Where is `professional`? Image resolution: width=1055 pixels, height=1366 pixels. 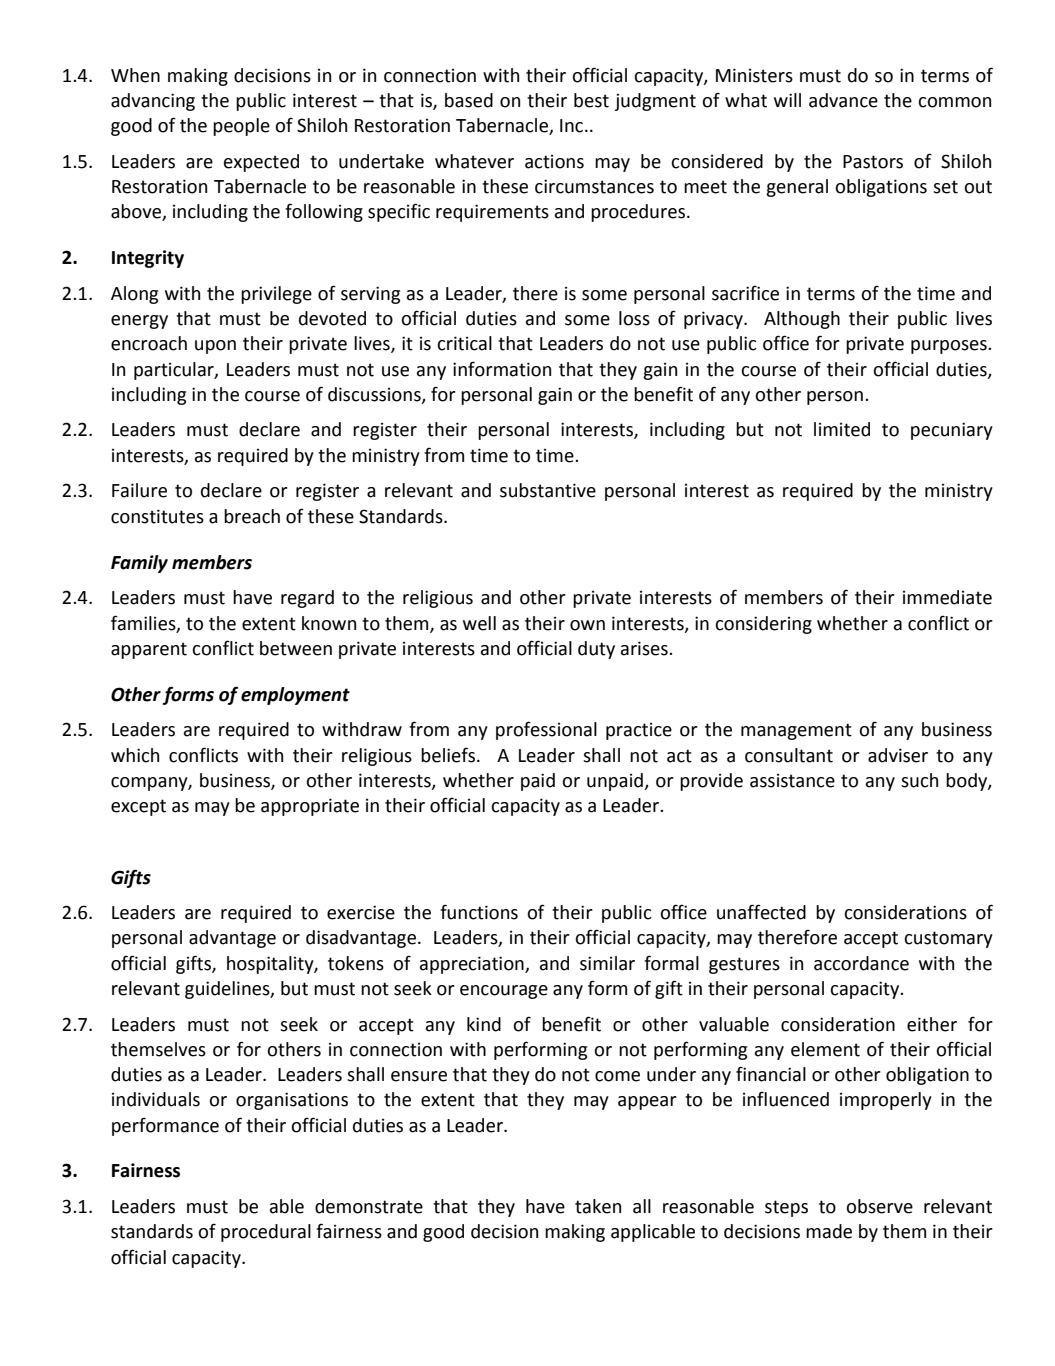
professional is located at coordinates (546, 730).
